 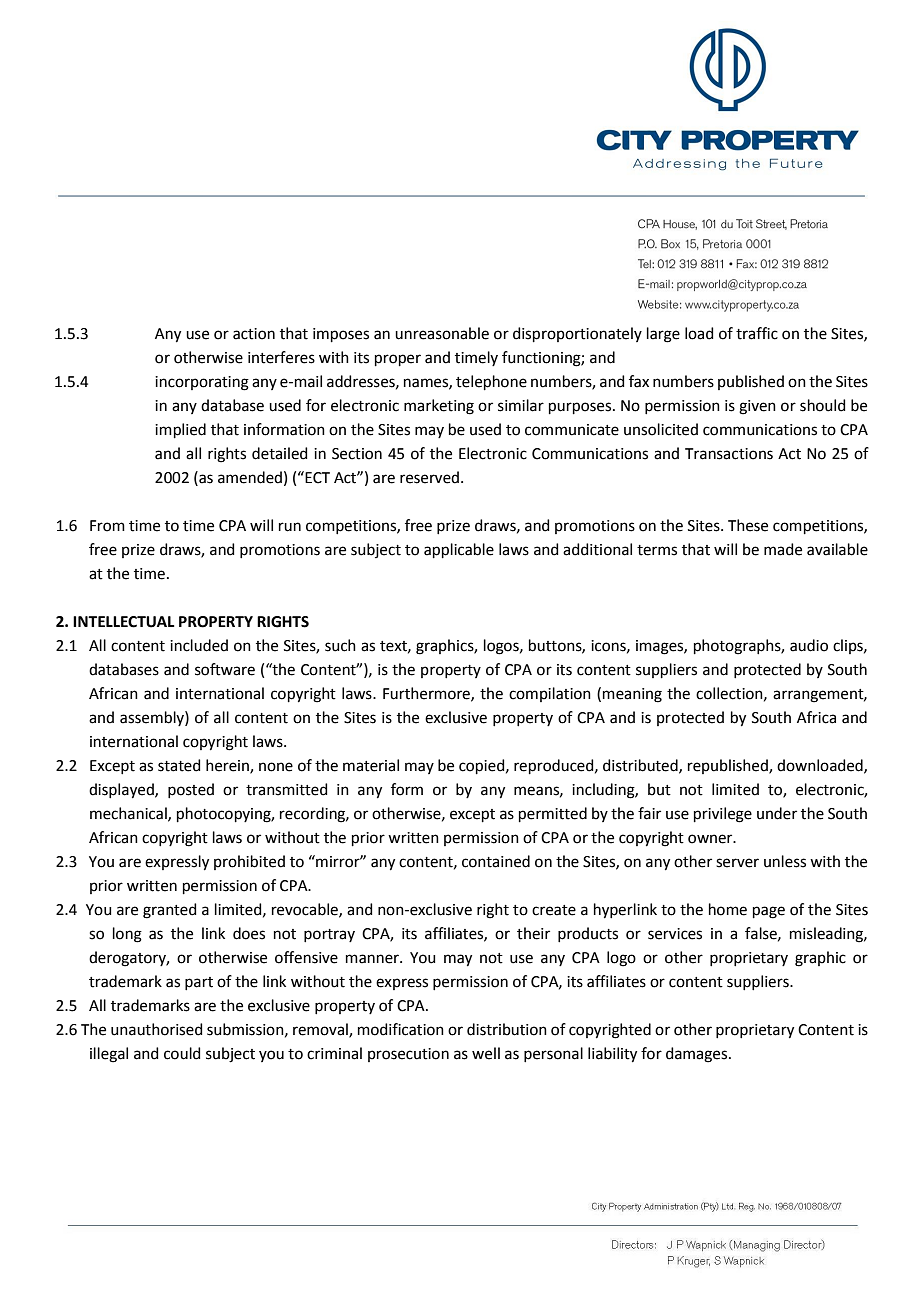 I want to click on traffic, so click(x=757, y=333).
